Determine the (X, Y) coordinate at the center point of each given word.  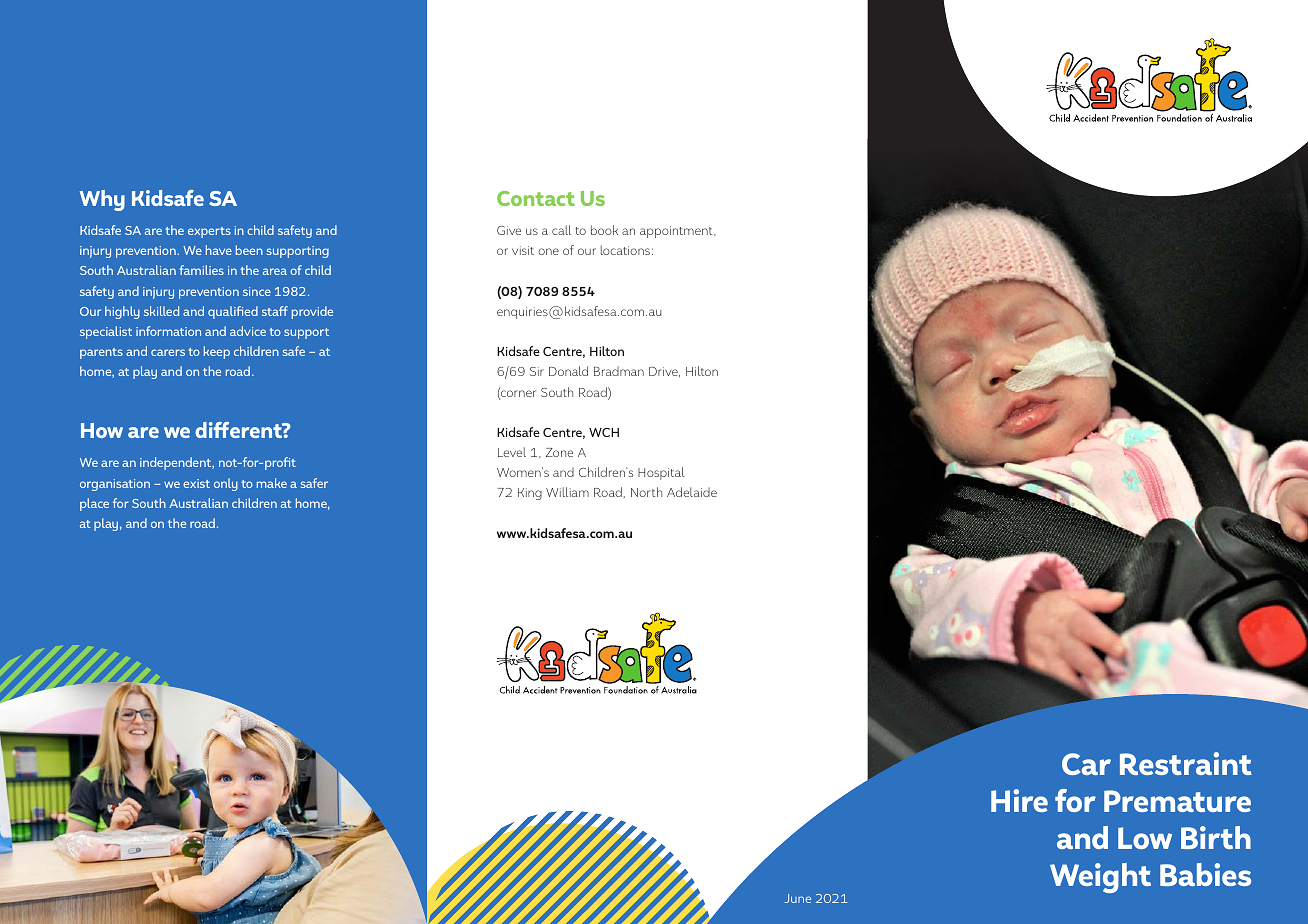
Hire (1019, 800)
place (94, 504)
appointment (677, 232)
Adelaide (692, 492)
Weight (1100, 878)
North (646, 492)
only (226, 484)
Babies (1205, 874)
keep (217, 352)
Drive (664, 372)
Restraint (1186, 763)
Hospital (661, 473)
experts (209, 232)
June (798, 898)
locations (625, 250)
